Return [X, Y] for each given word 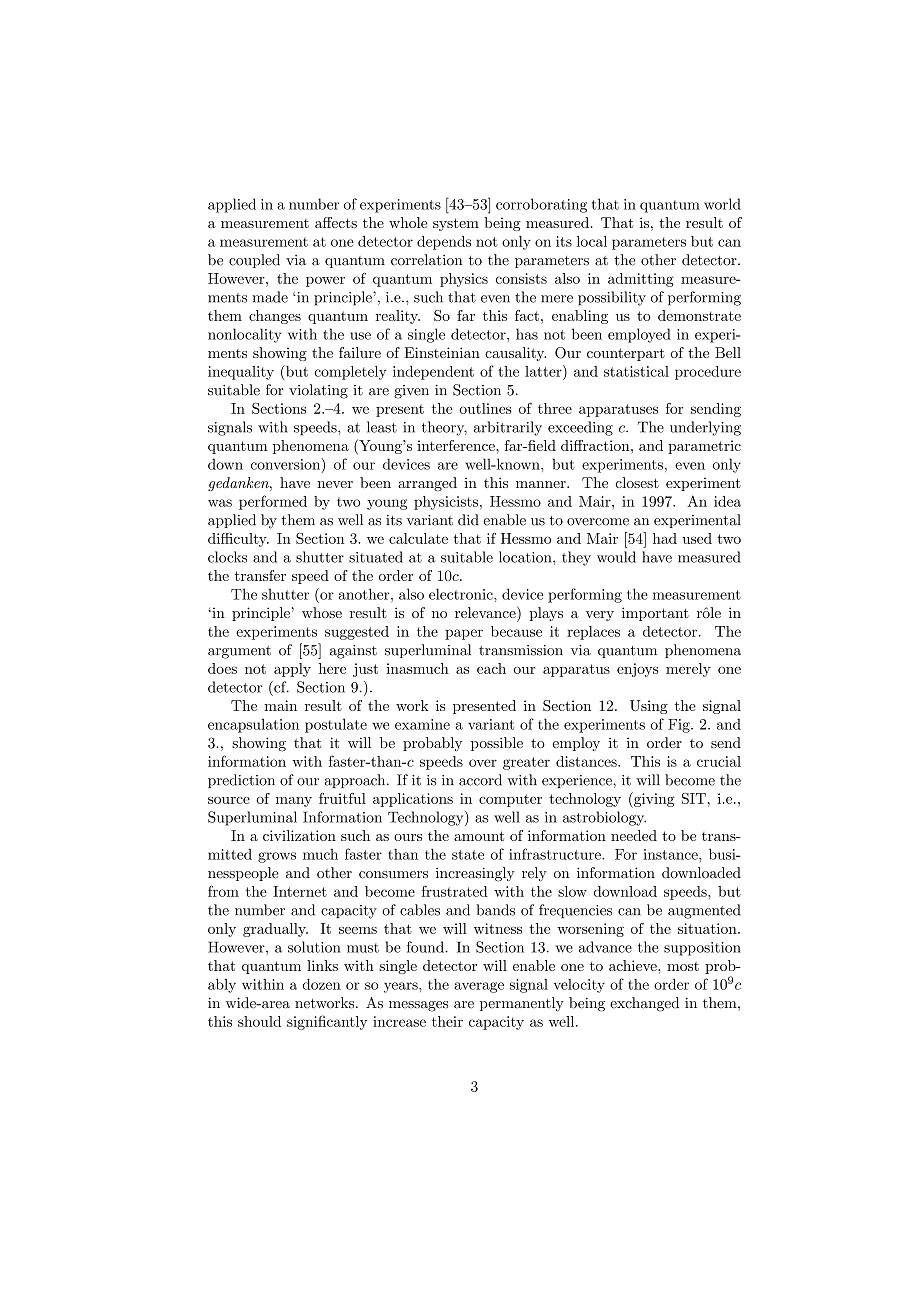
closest [637, 482]
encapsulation [253, 725]
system [456, 224]
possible [497, 744]
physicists [446, 503]
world [722, 204]
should [259, 1021]
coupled [254, 261]
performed [273, 502]
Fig [680, 726]
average [479, 987]
